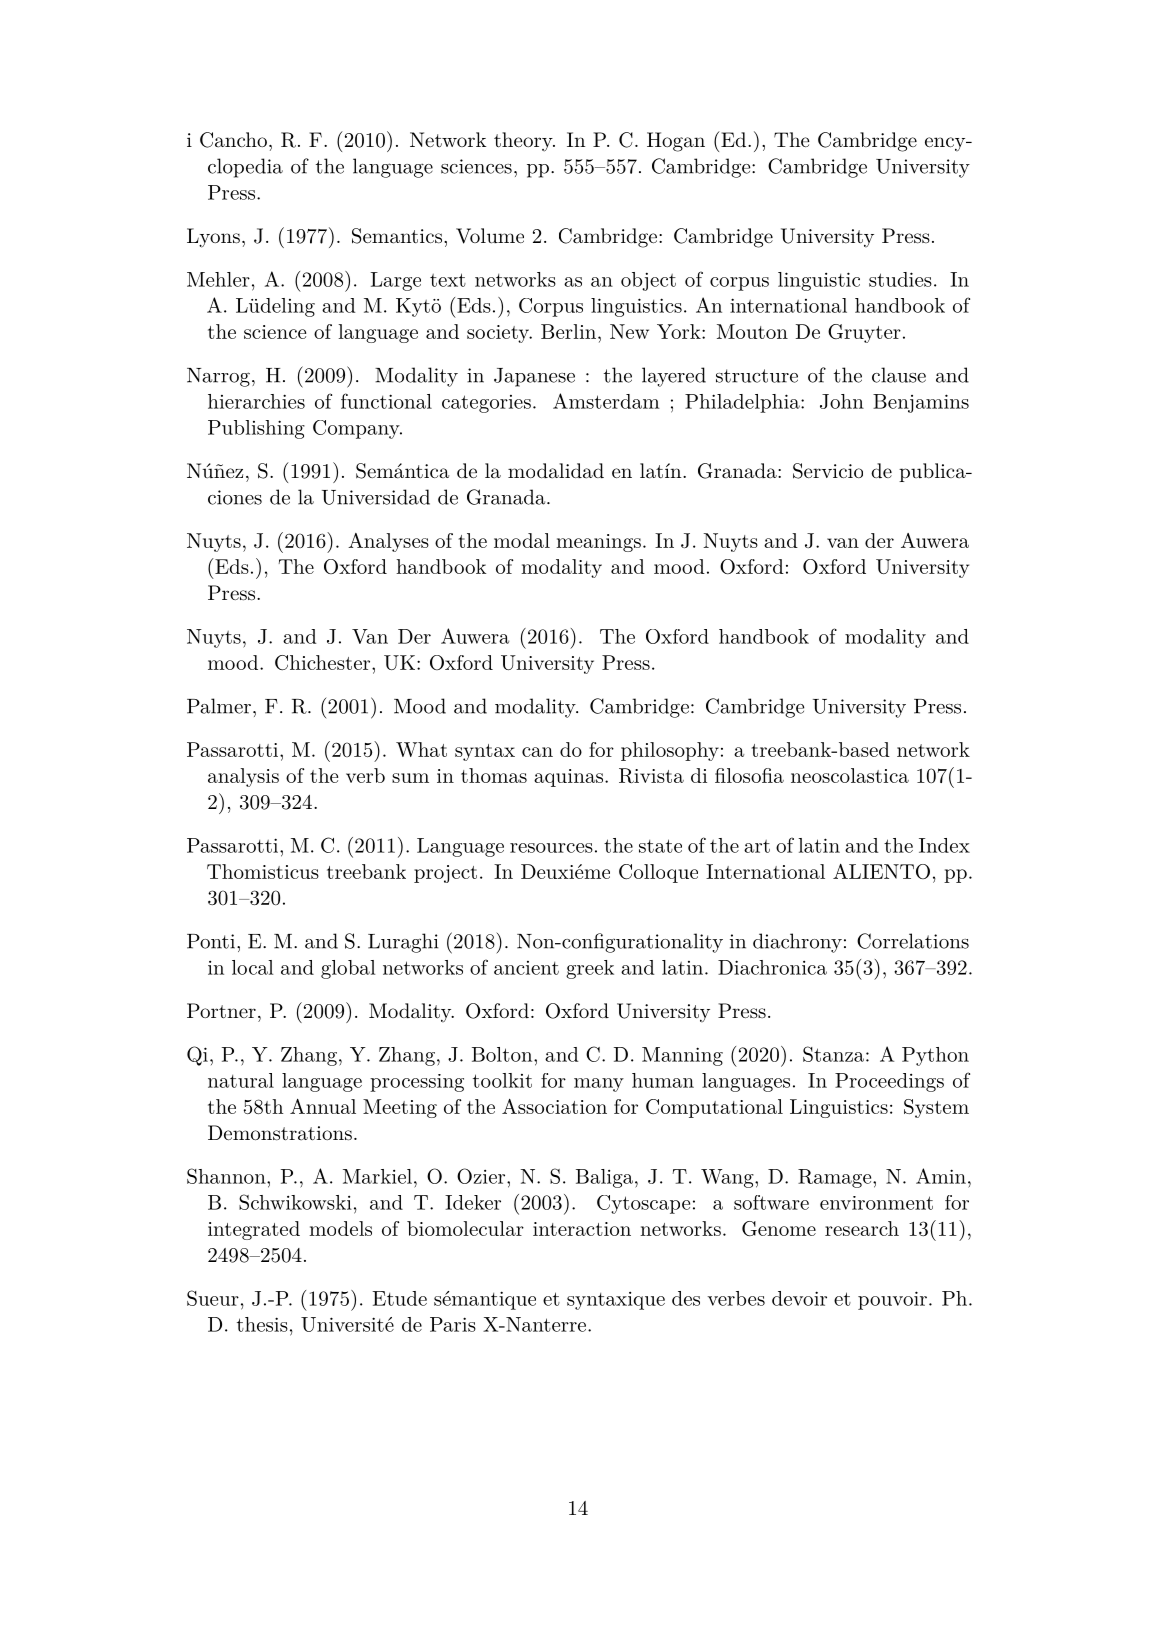 Image resolution: width=1150 pixels, height=1626 pixels. Describe the element at coordinates (568, 778) in the image. I see `aquinas` at that location.
